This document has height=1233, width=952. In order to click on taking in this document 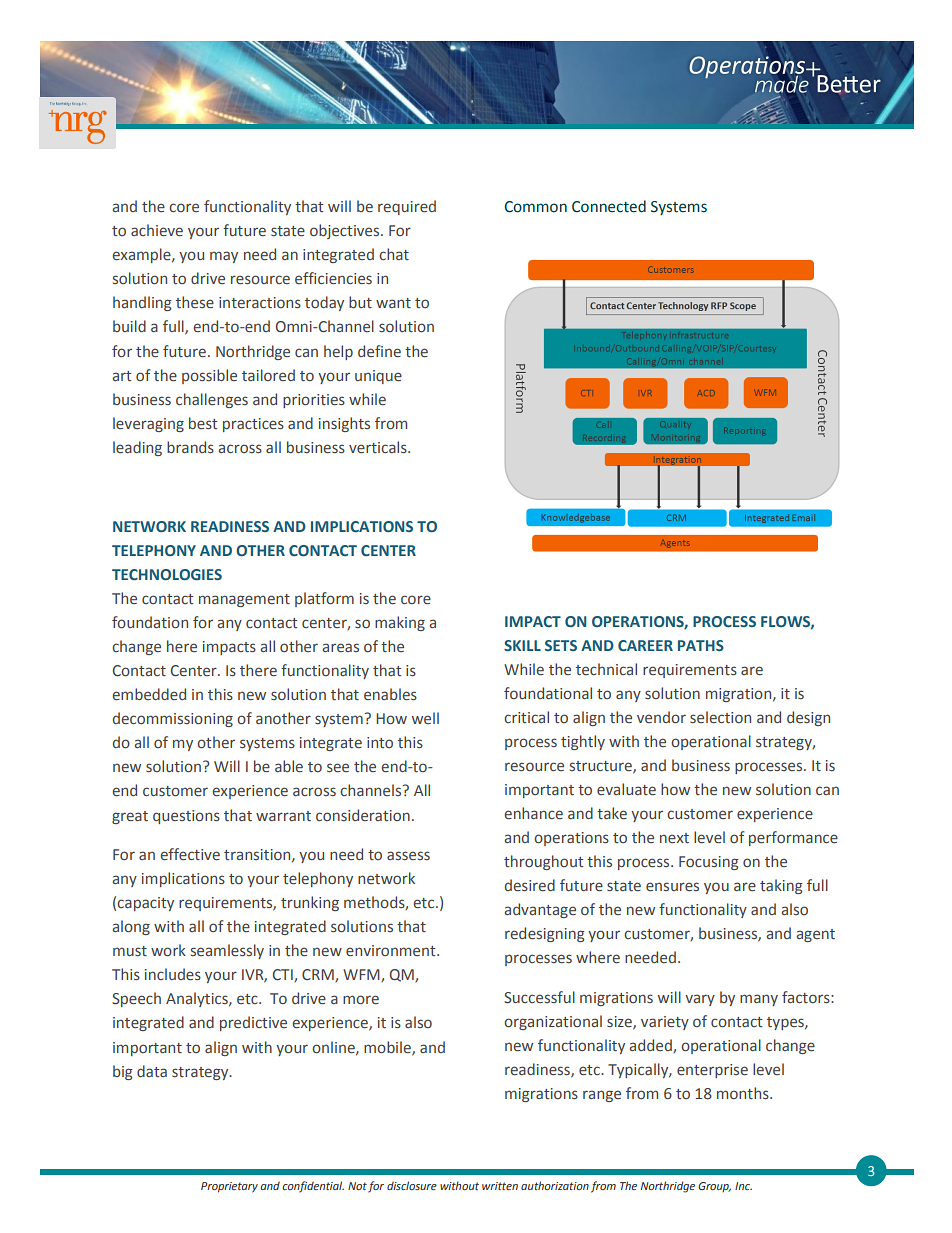, I will do `click(781, 886)`.
